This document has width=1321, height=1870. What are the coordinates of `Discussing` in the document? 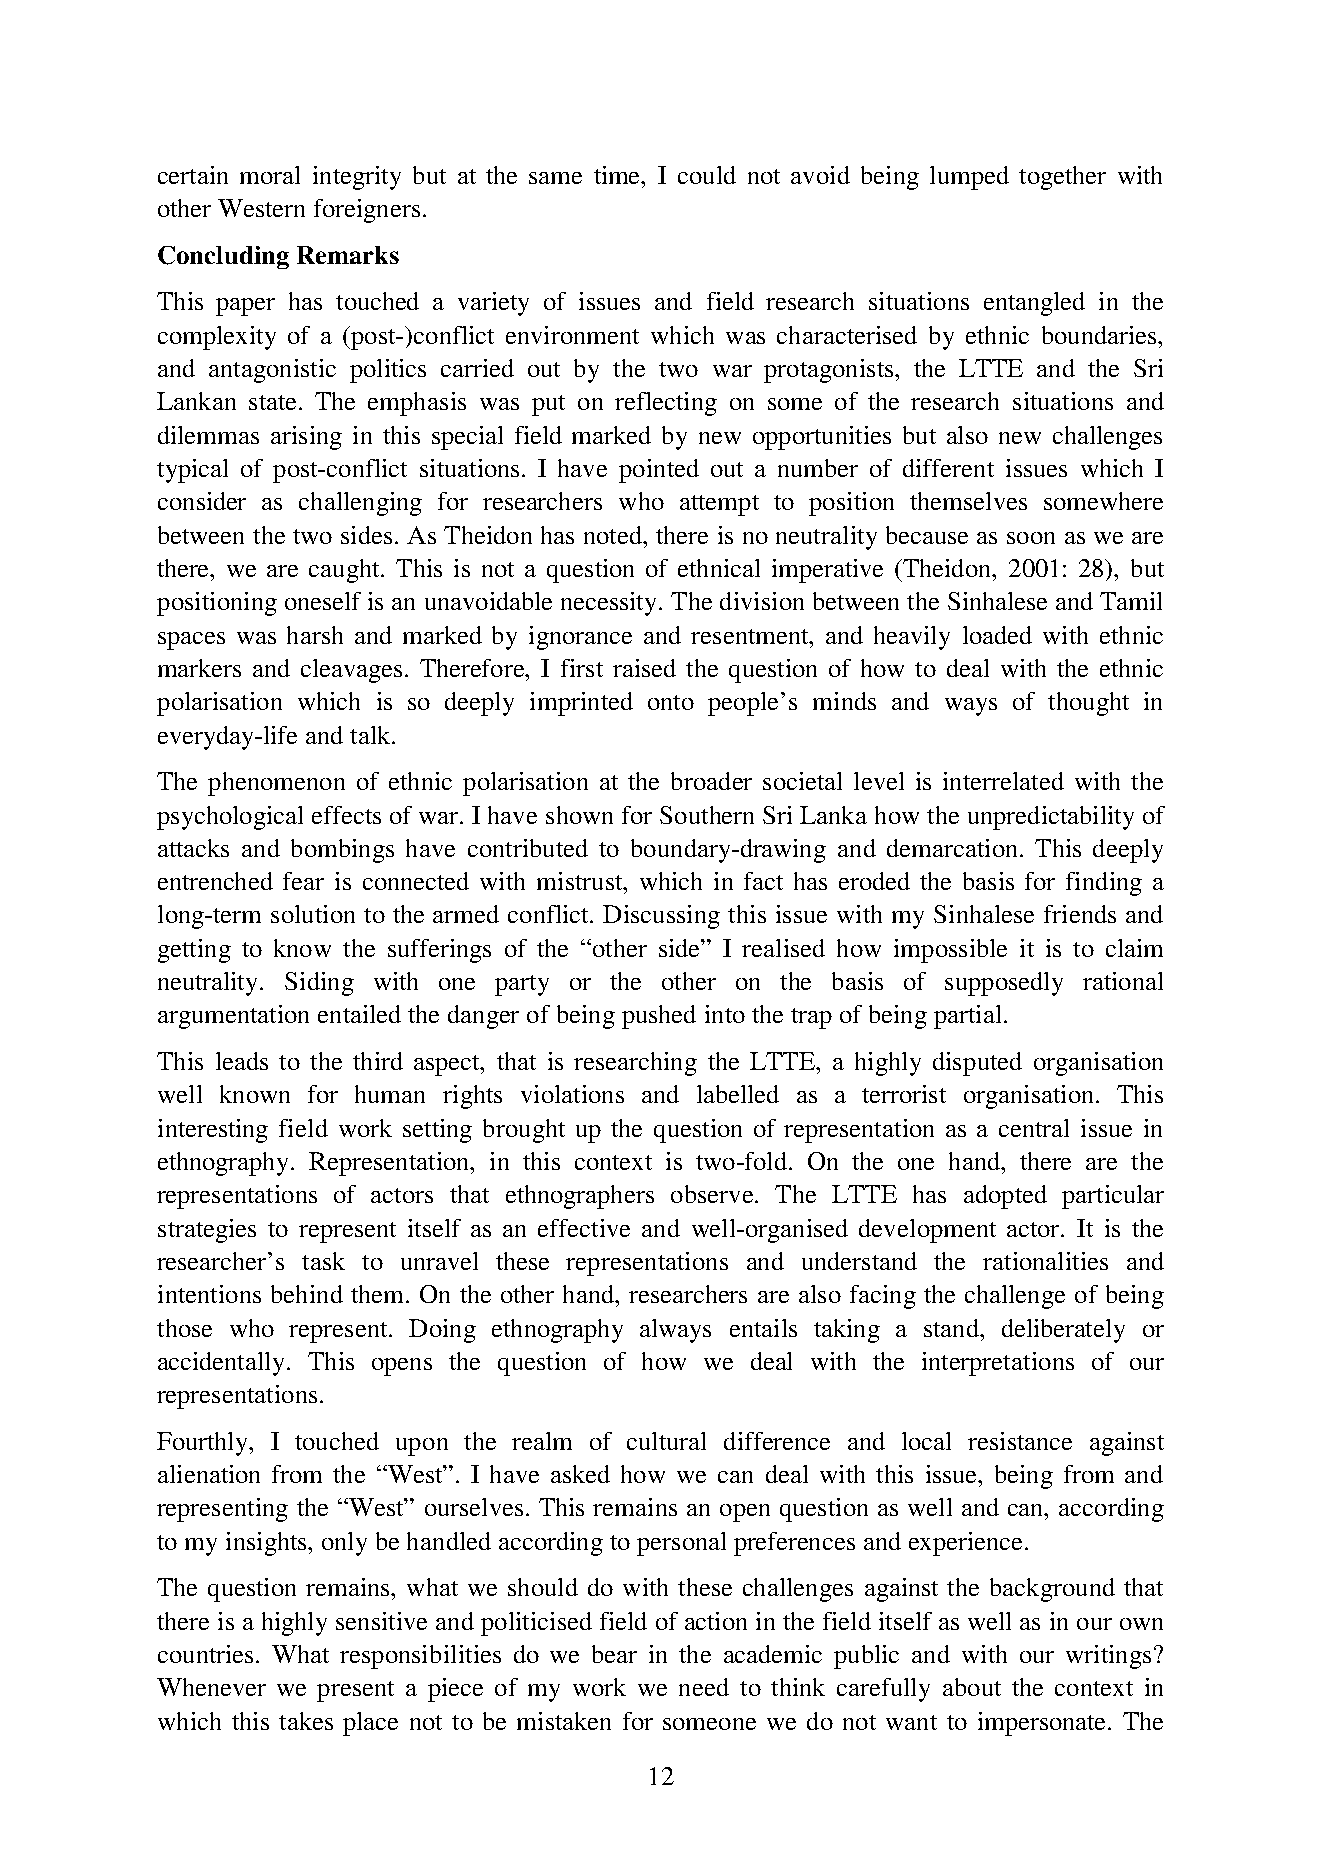 It's located at (661, 917).
